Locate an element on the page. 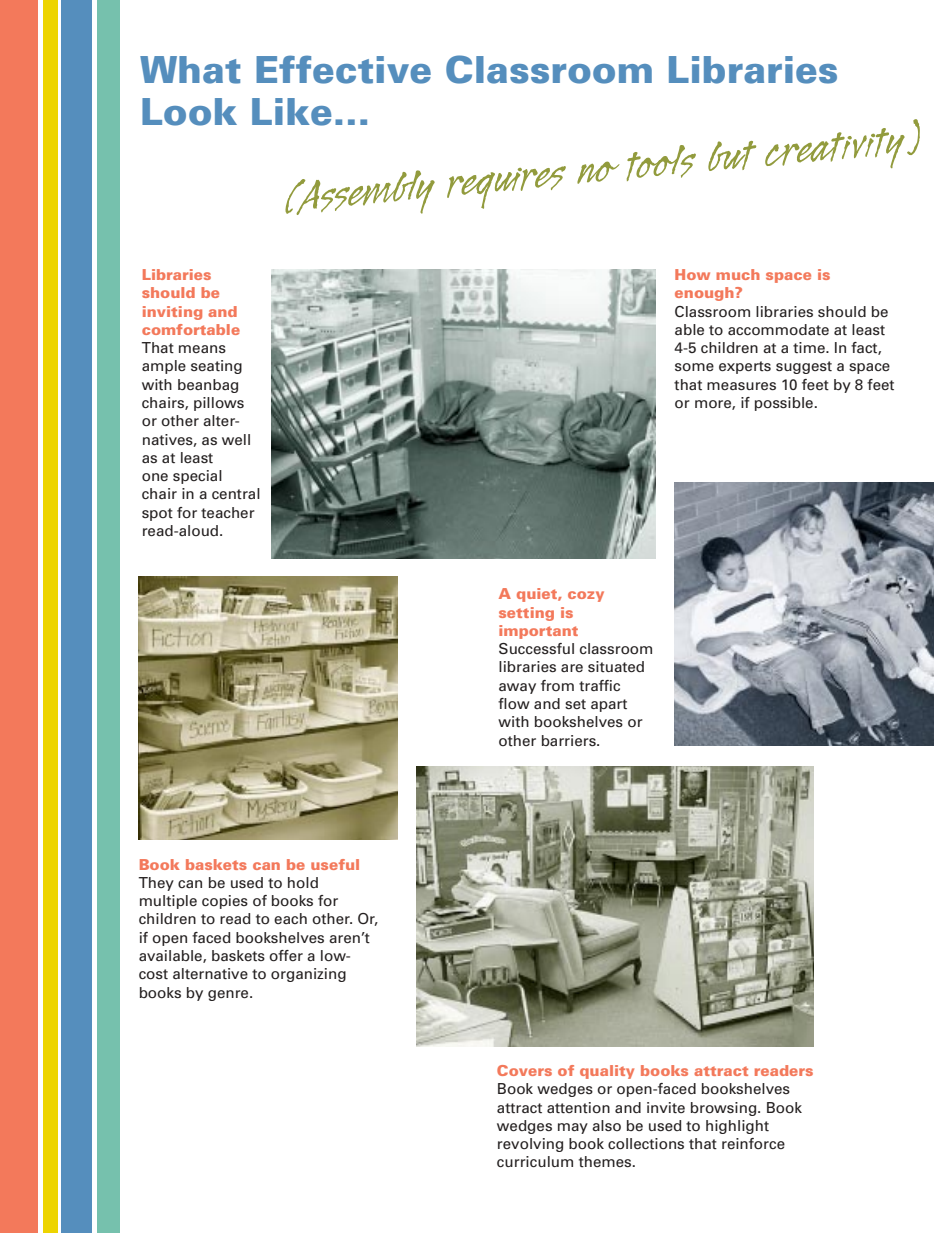 The image size is (952, 1233). Look is located at coordinates (189, 112).
